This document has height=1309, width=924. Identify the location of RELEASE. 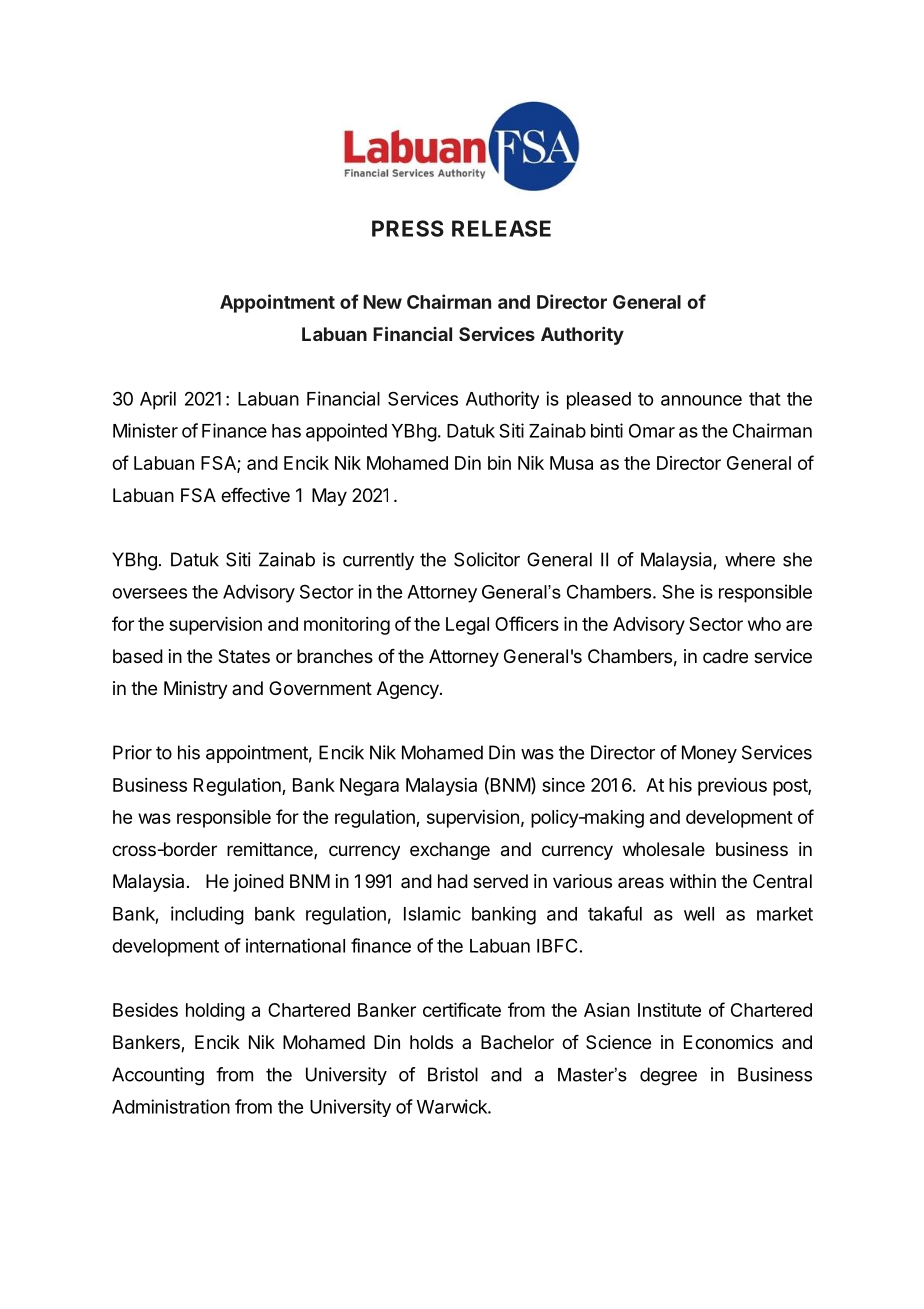
(501, 228).
